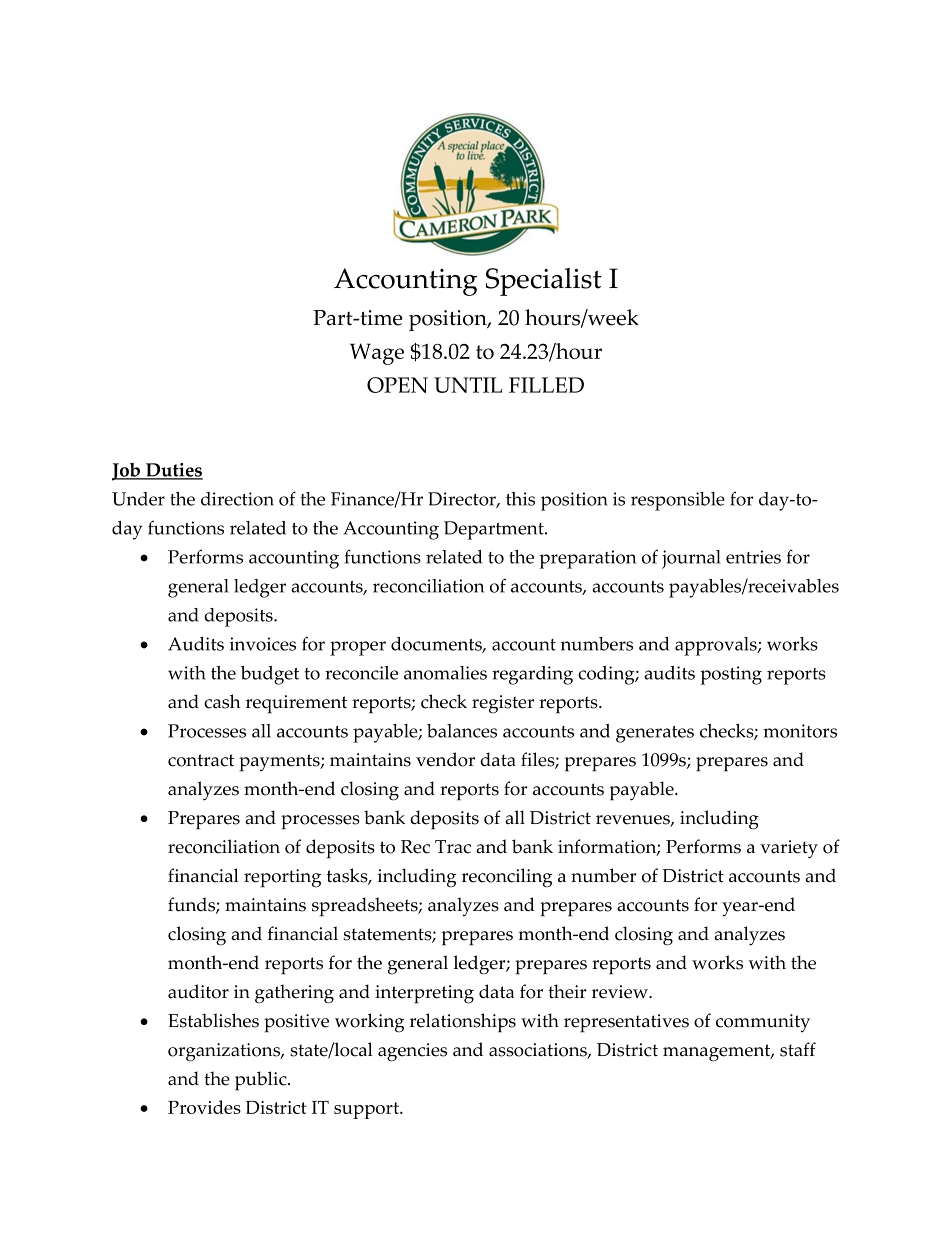 The height and width of the screenshot is (1233, 952). I want to click on agencies, so click(412, 1052).
